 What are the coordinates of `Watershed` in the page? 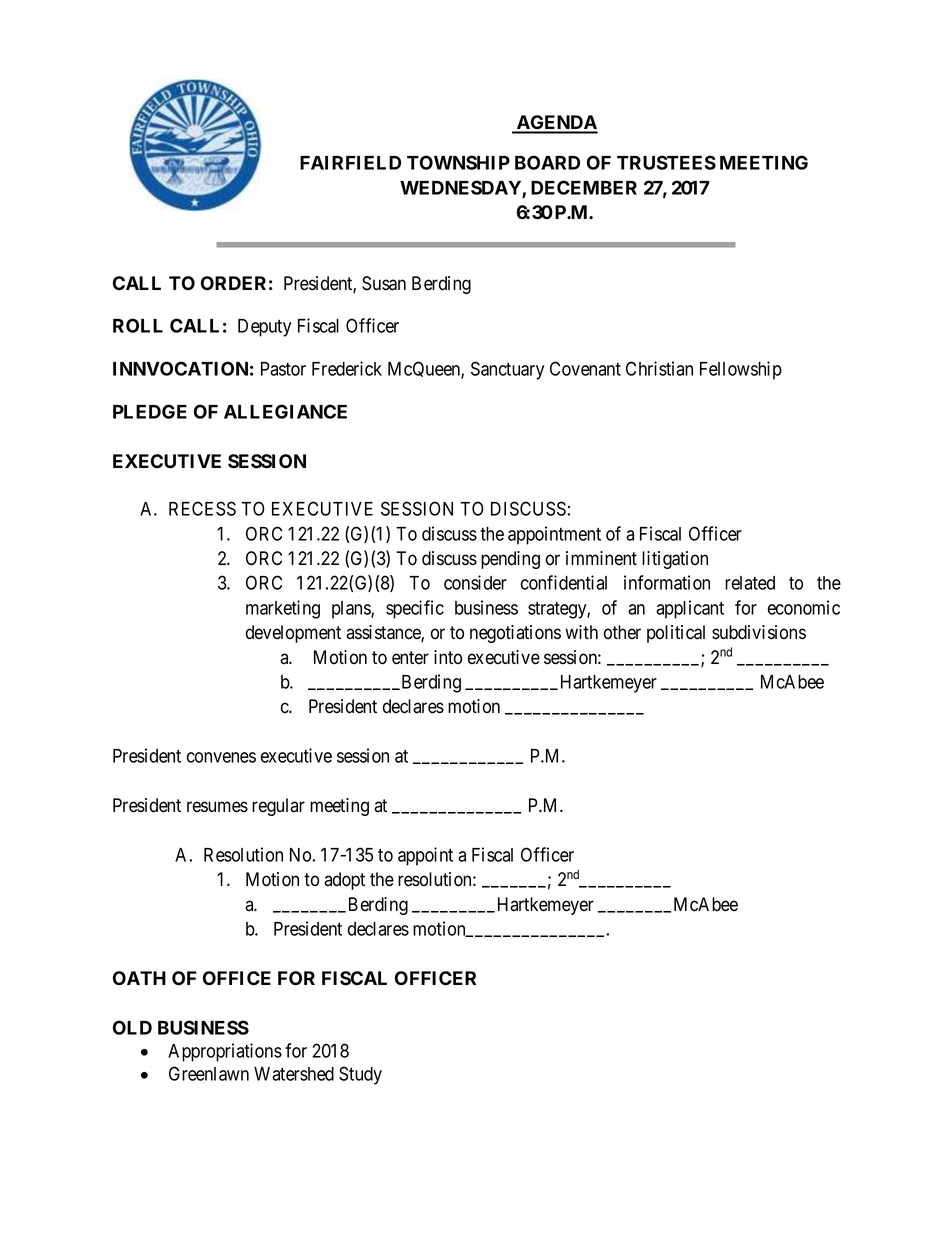 It's located at (294, 1074).
